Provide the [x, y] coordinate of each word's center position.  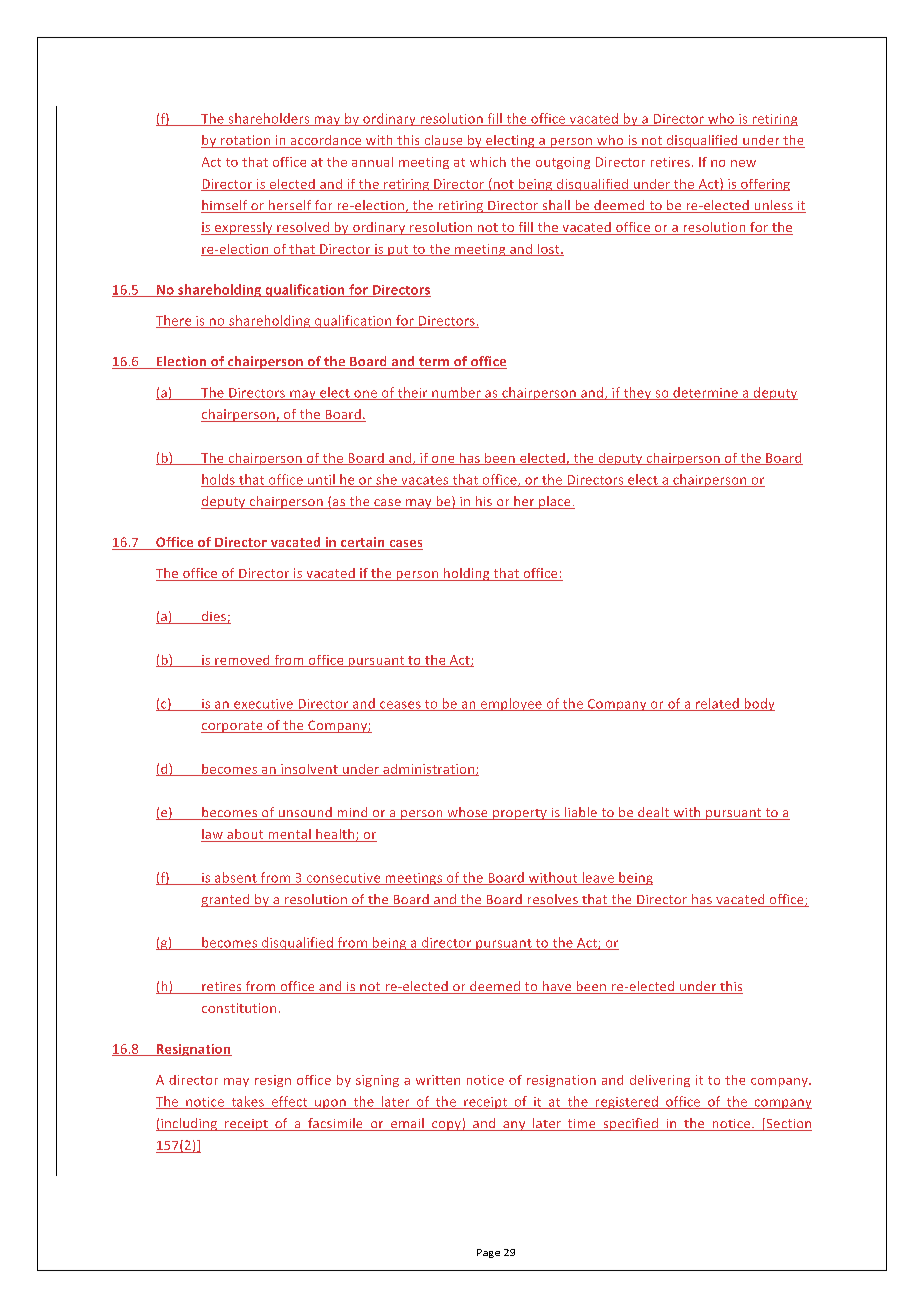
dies [213, 617]
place [555, 502]
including [189, 1124]
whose [467, 813]
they [637, 393]
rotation [246, 141]
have [557, 987]
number [456, 393]
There [175, 321]
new [743, 163]
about [245, 835]
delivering [660, 1081]
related [717, 704]
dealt [654, 813]
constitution [239, 1008]
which [488, 162]
